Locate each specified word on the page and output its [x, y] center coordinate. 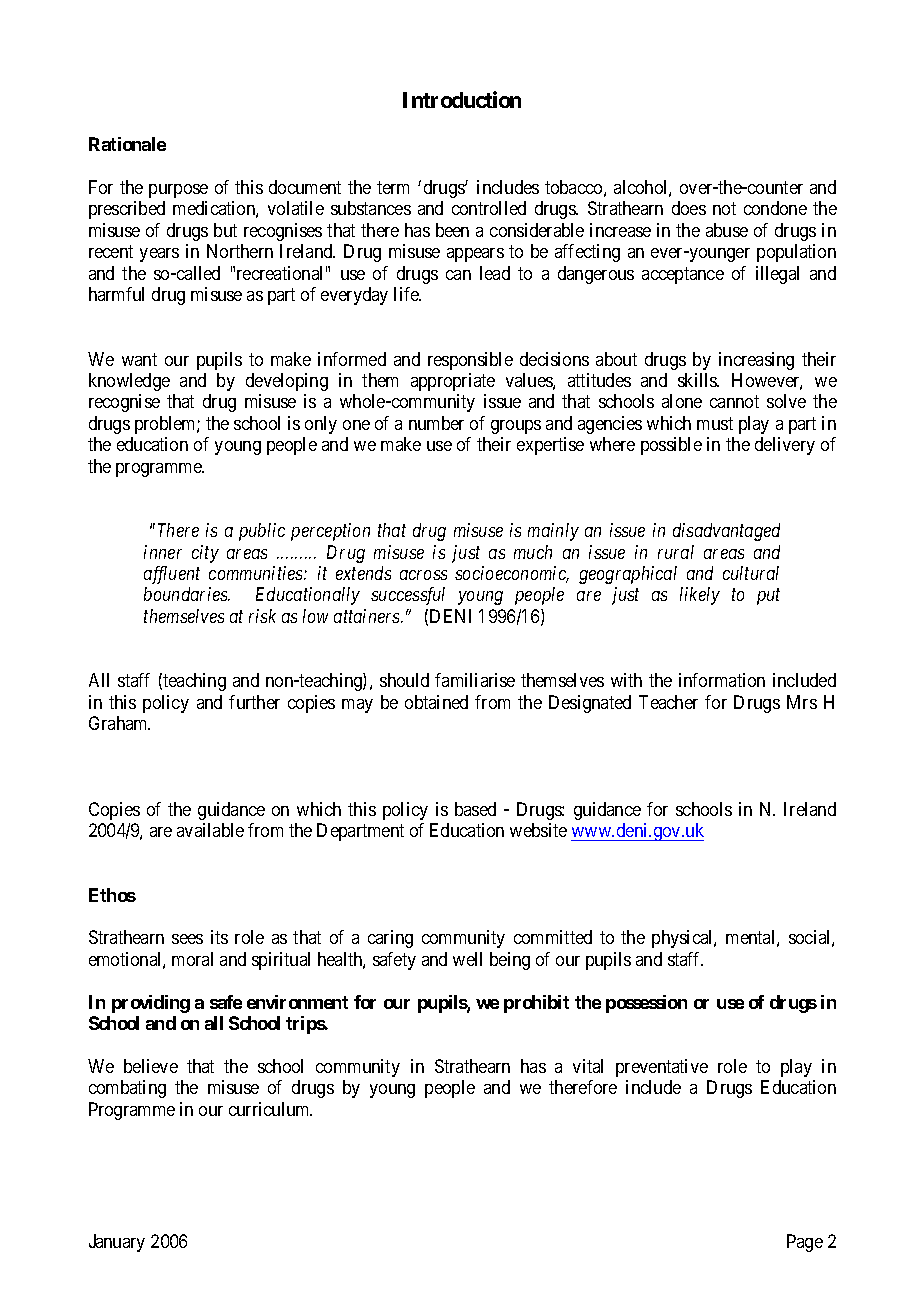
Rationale [127, 144]
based [475, 809]
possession [646, 1004]
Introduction [462, 99]
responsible [470, 361]
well [467, 959]
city [205, 554]
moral [192, 959]
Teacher [668, 702]
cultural [751, 573]
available [210, 830]
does [689, 208]
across [423, 575]
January [117, 1243]
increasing [756, 361]
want [139, 359]
